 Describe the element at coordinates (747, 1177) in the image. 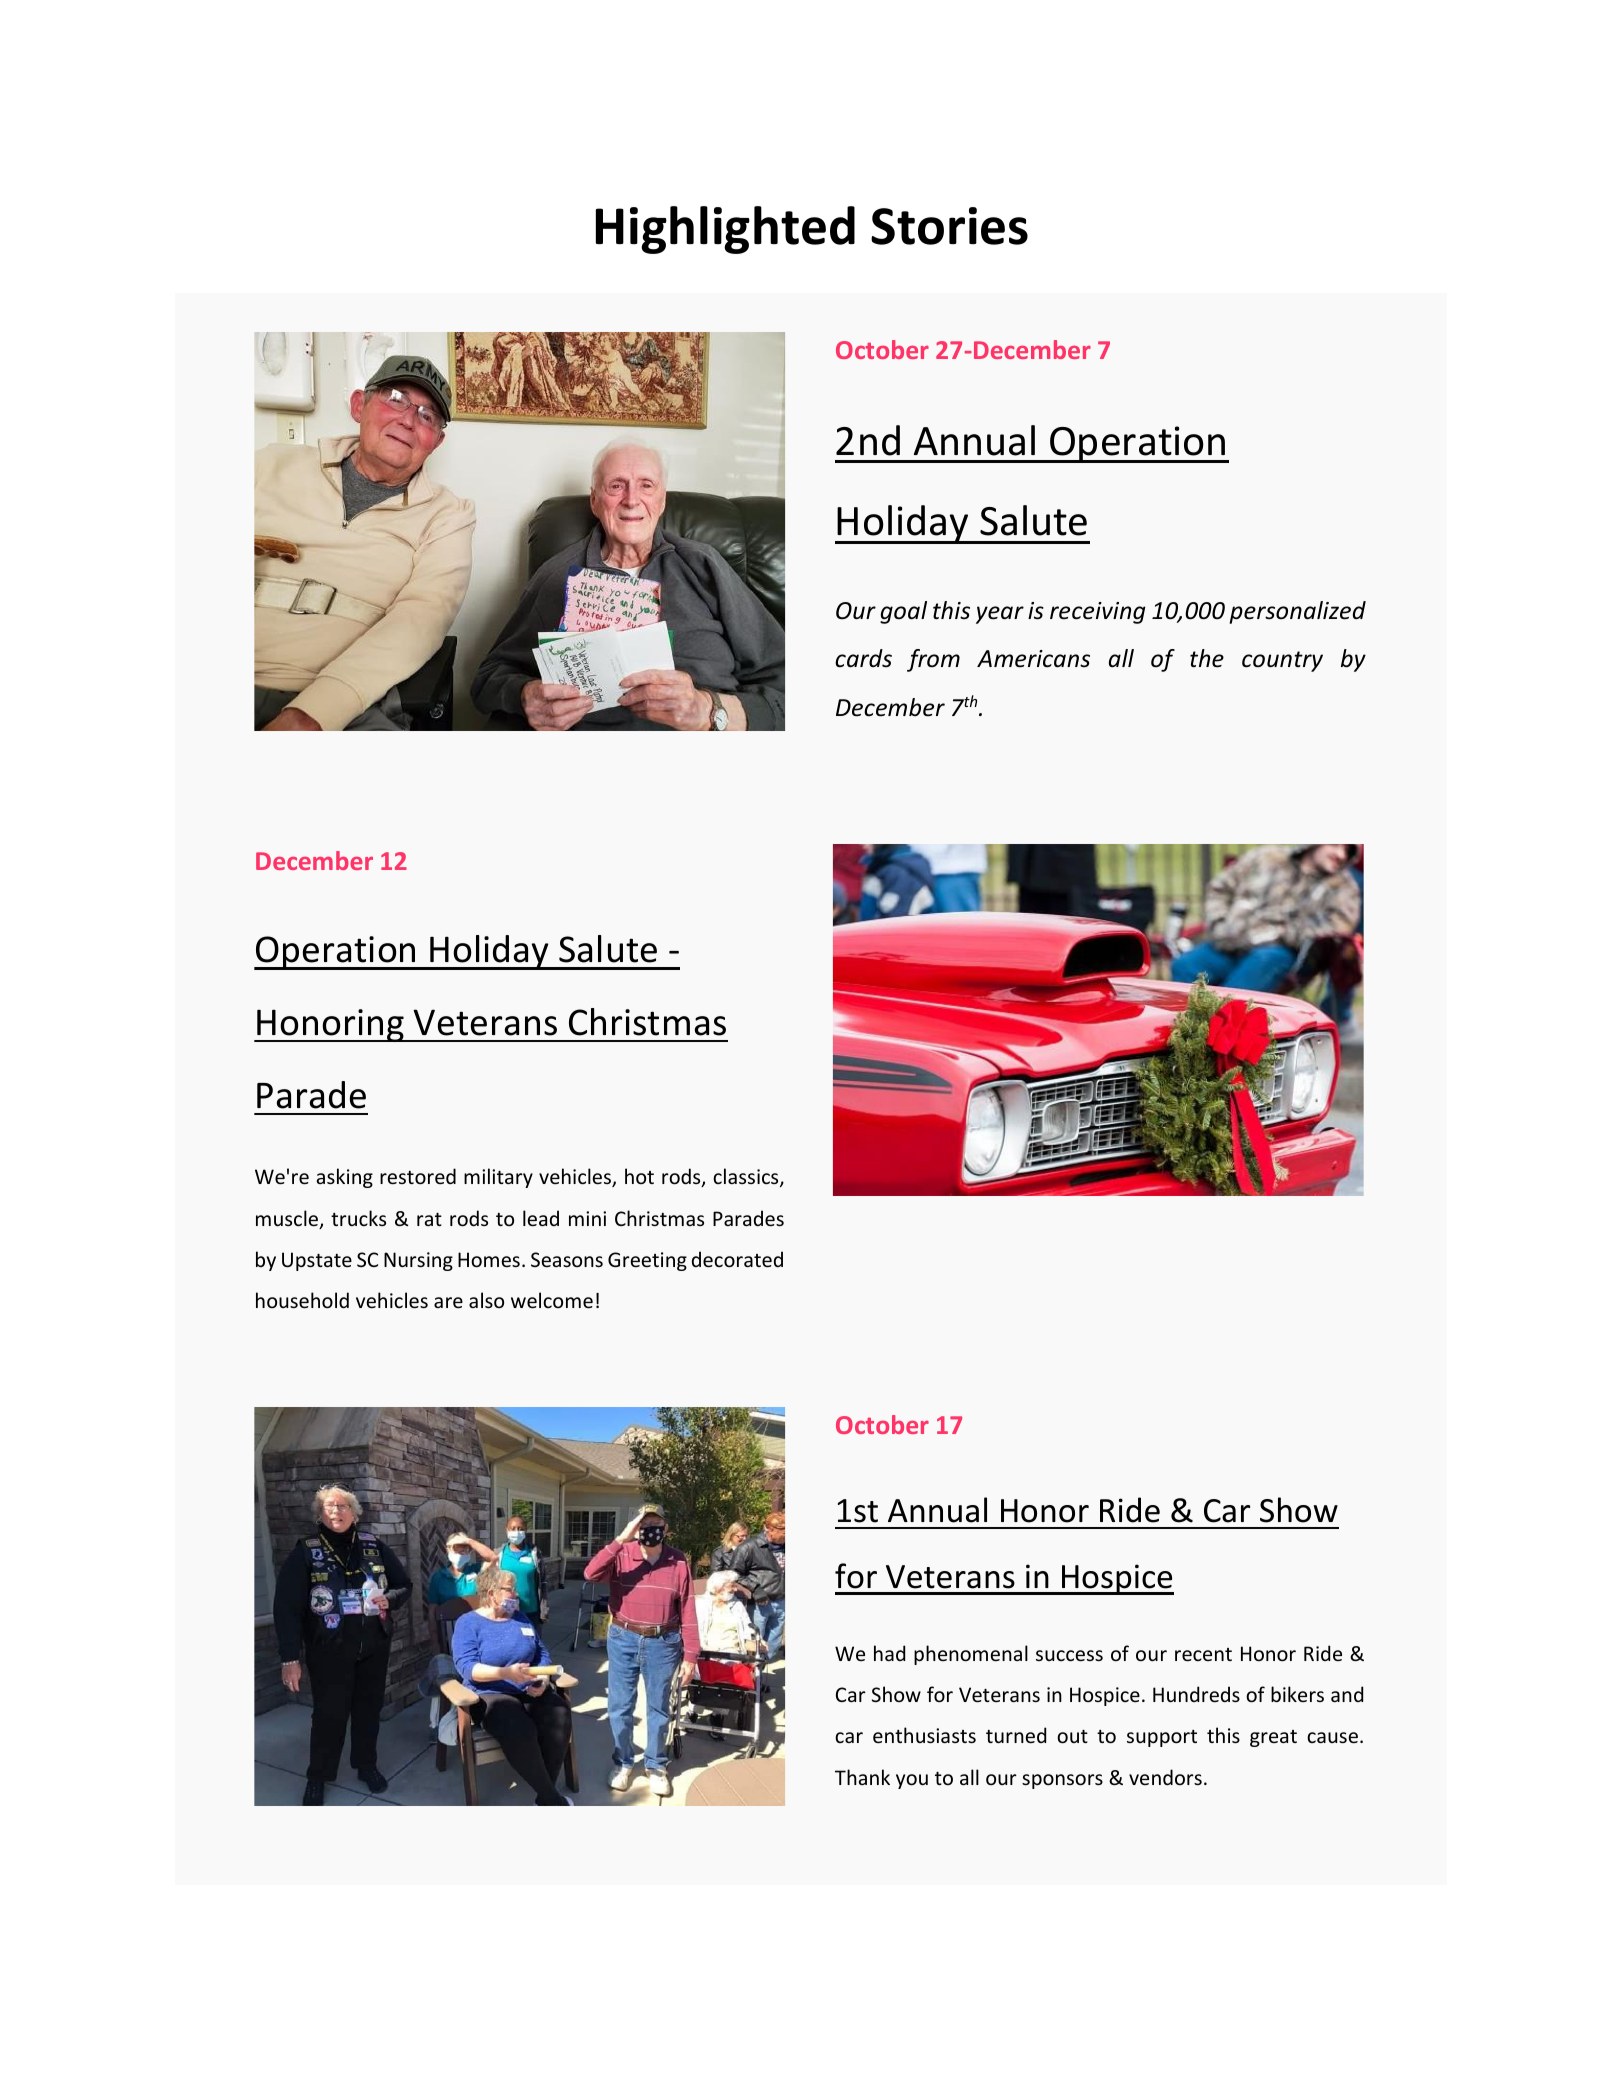

I see `classics` at that location.
